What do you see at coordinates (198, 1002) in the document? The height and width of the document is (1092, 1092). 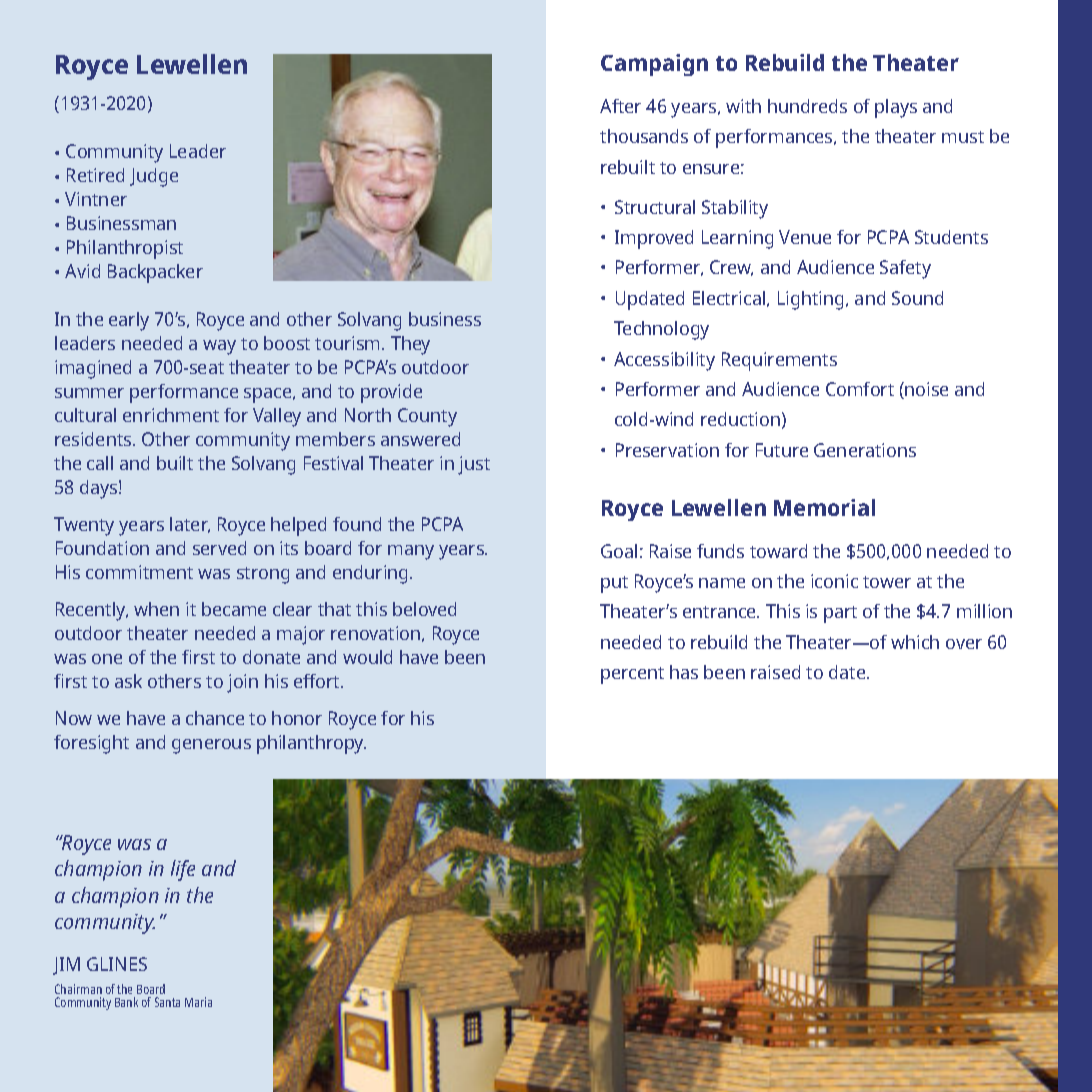 I see `Maria` at bounding box center [198, 1002].
